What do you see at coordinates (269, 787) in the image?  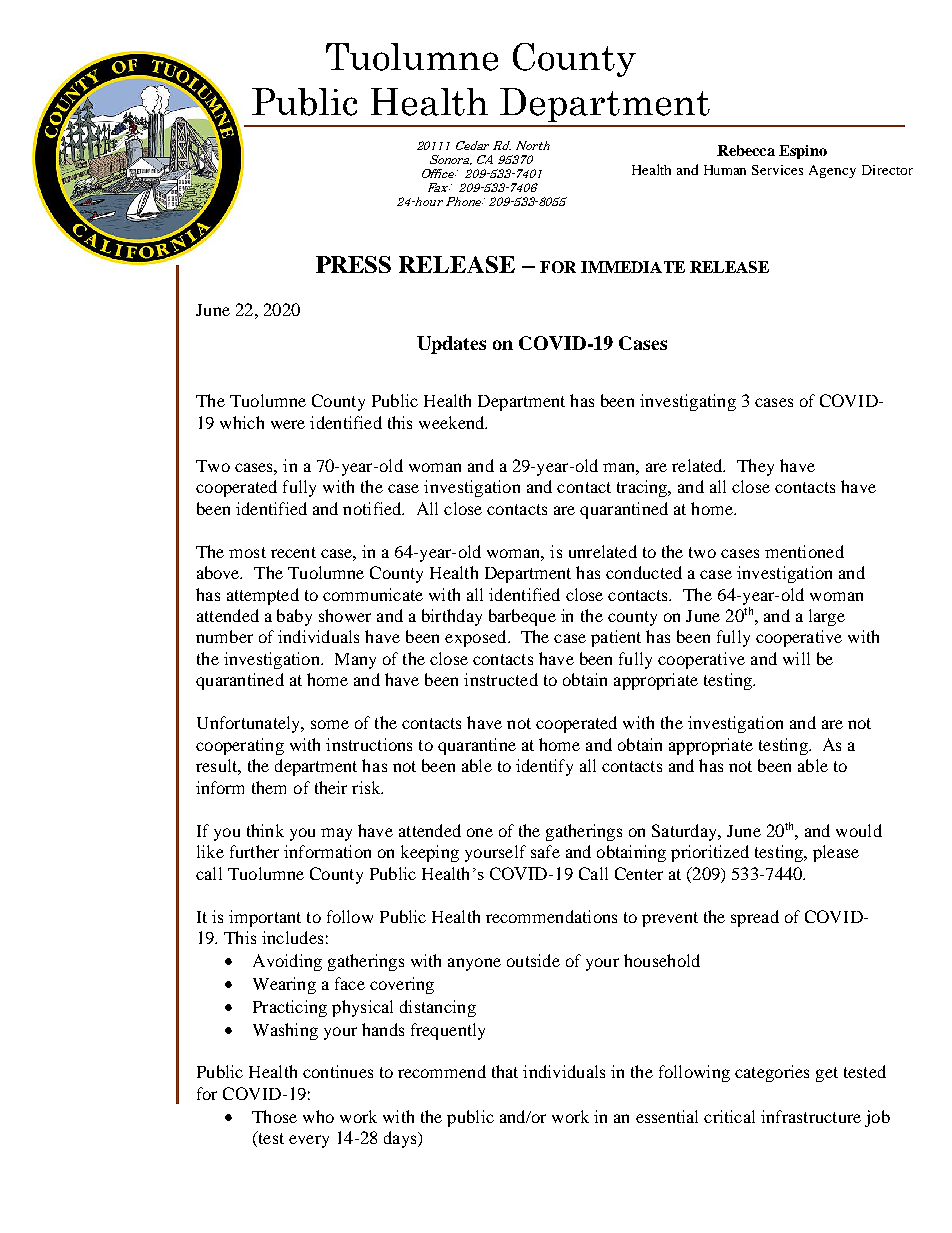 I see `them` at bounding box center [269, 787].
